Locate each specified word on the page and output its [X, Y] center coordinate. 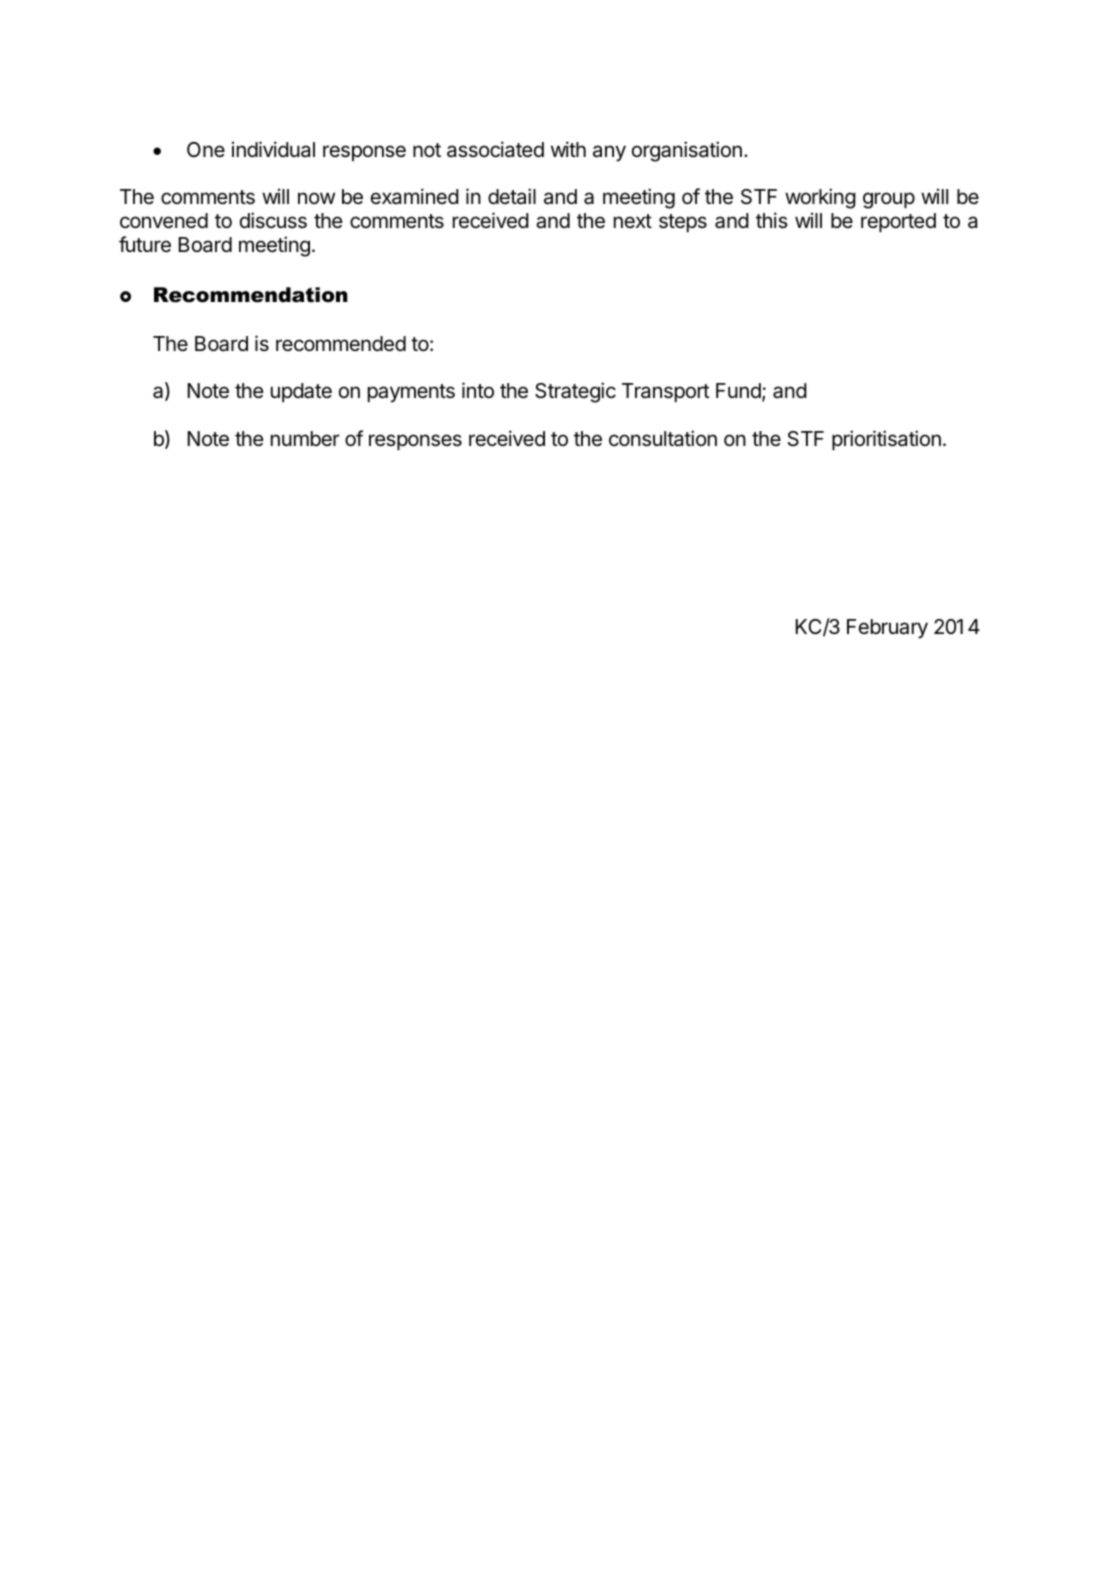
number [305, 438]
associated [495, 149]
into [478, 390]
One [206, 149]
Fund [738, 390]
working [820, 198]
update [301, 392]
